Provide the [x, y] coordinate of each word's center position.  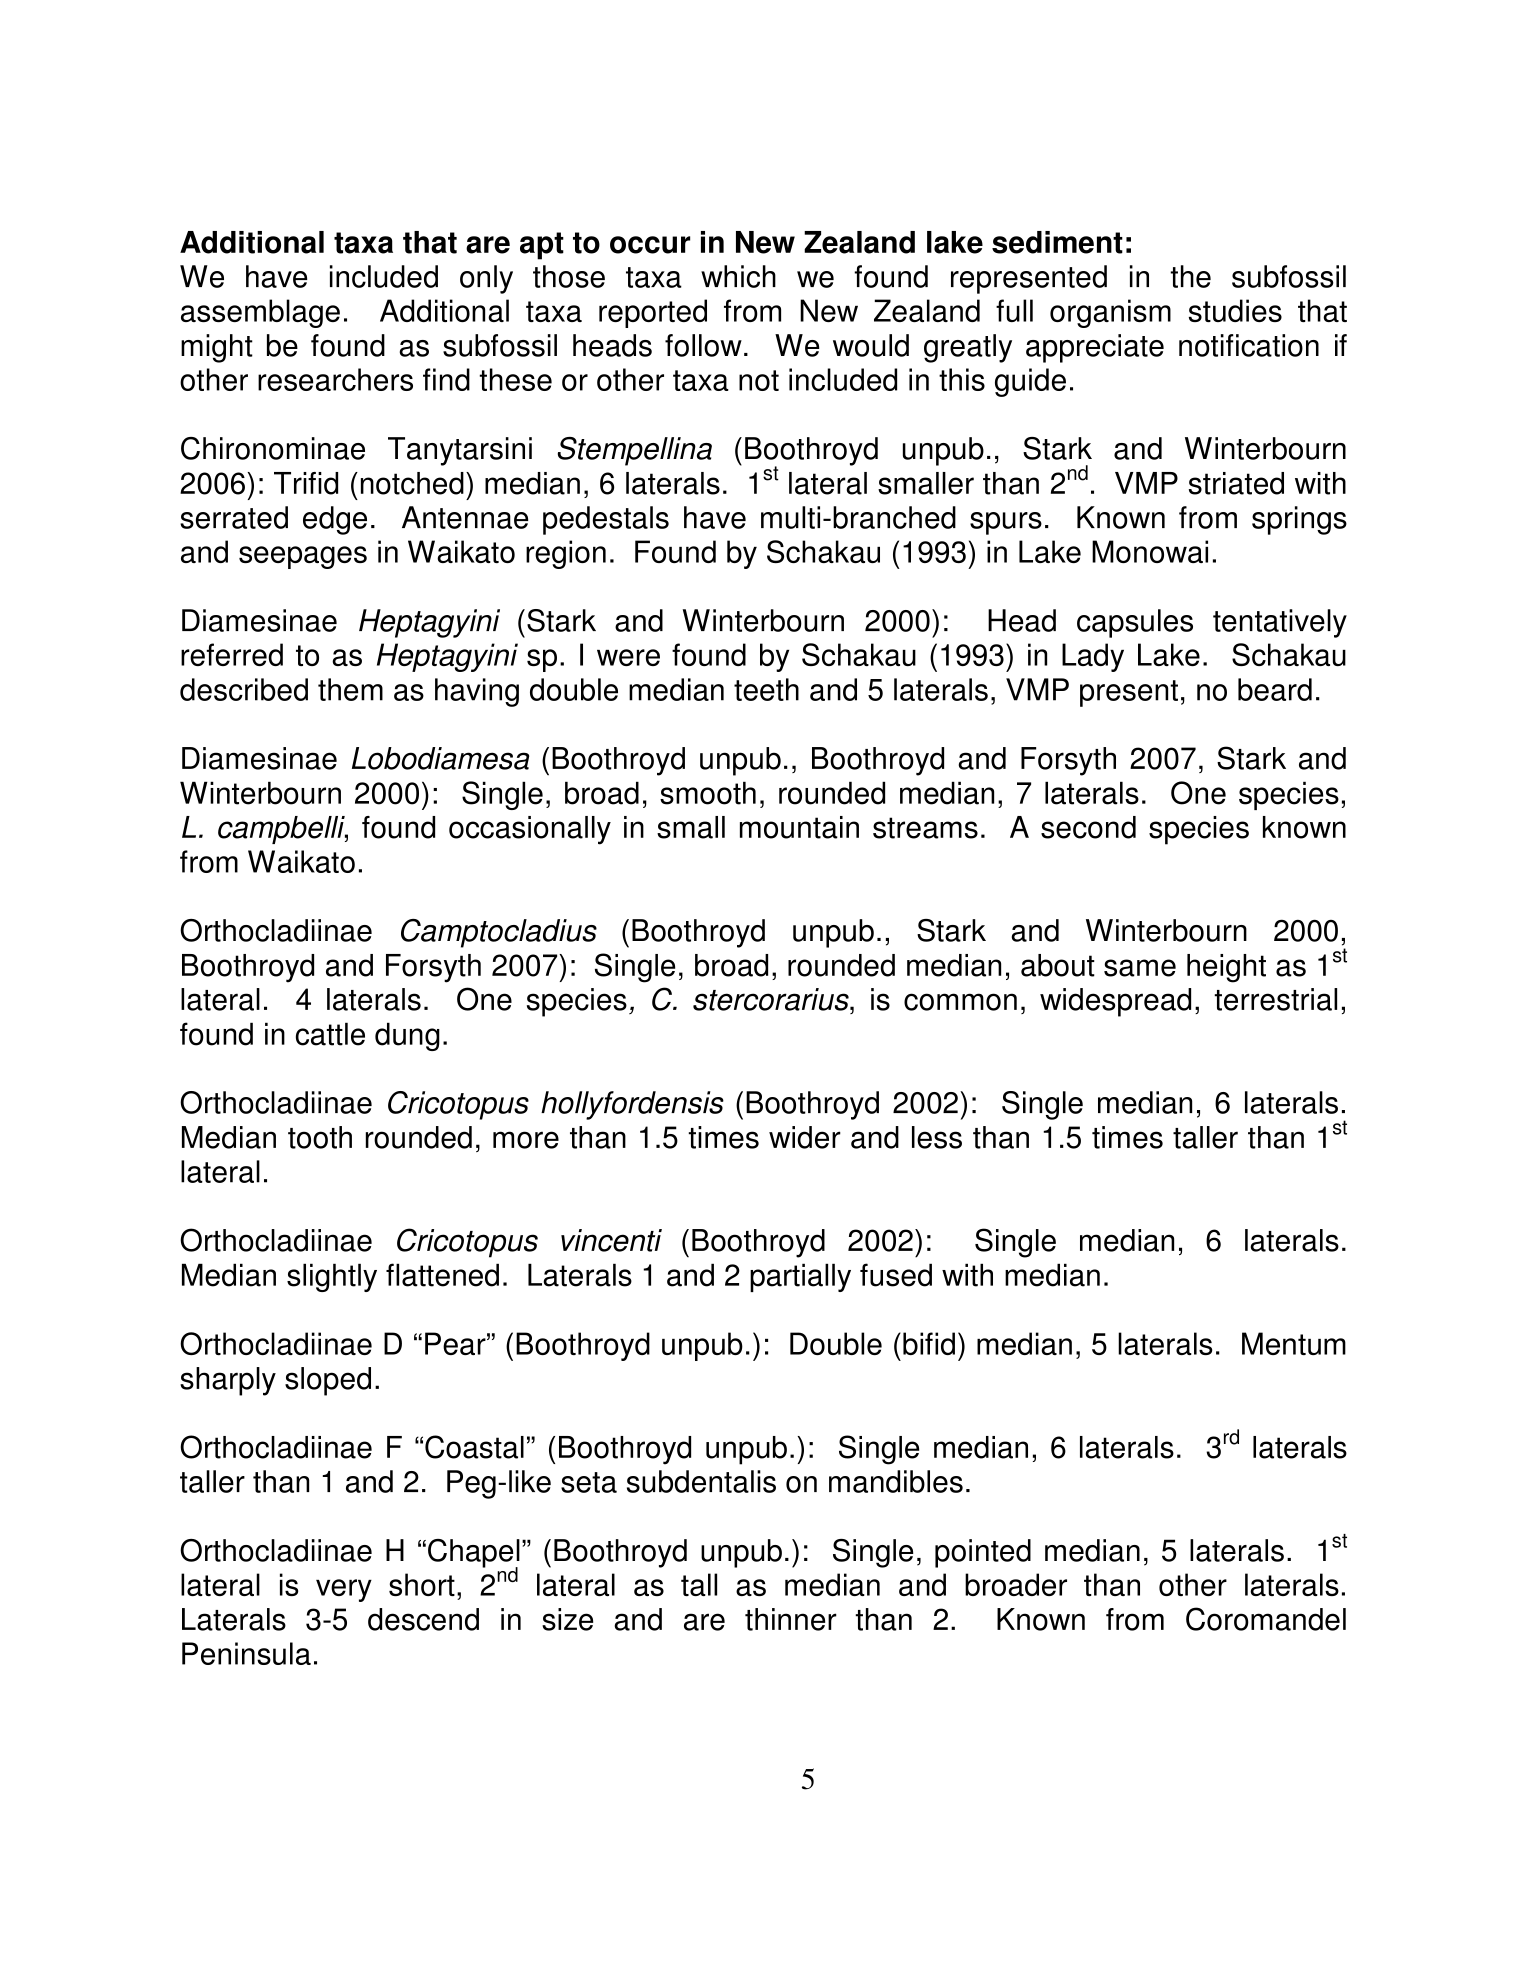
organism [1110, 313]
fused [896, 1275]
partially [800, 1277]
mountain [799, 827]
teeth [766, 689]
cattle [330, 1034]
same [1140, 968]
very [344, 1590]
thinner [791, 1619]
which [738, 276]
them [350, 689]
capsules [1135, 623]
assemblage [260, 313]
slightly [332, 1277]
